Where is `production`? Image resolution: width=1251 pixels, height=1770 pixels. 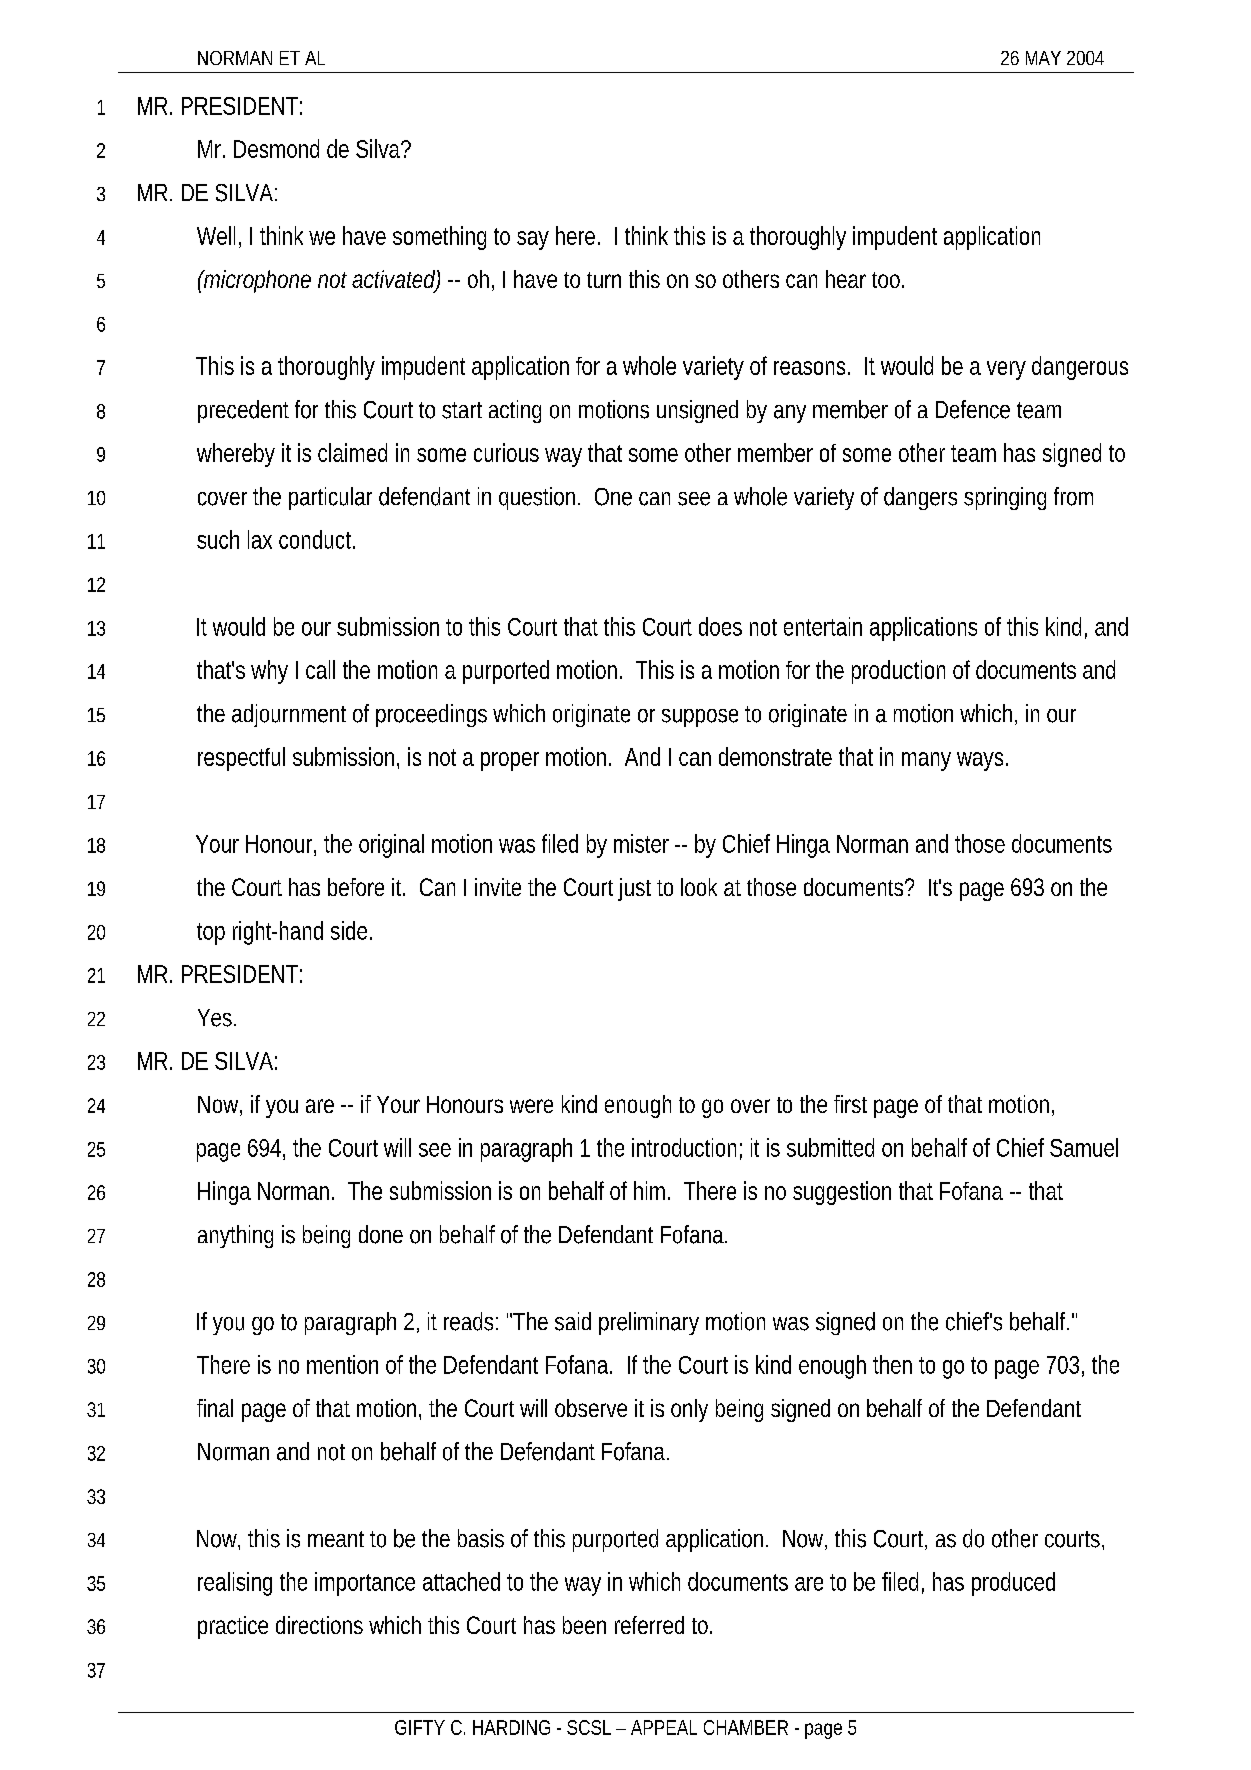
production is located at coordinates (898, 672).
